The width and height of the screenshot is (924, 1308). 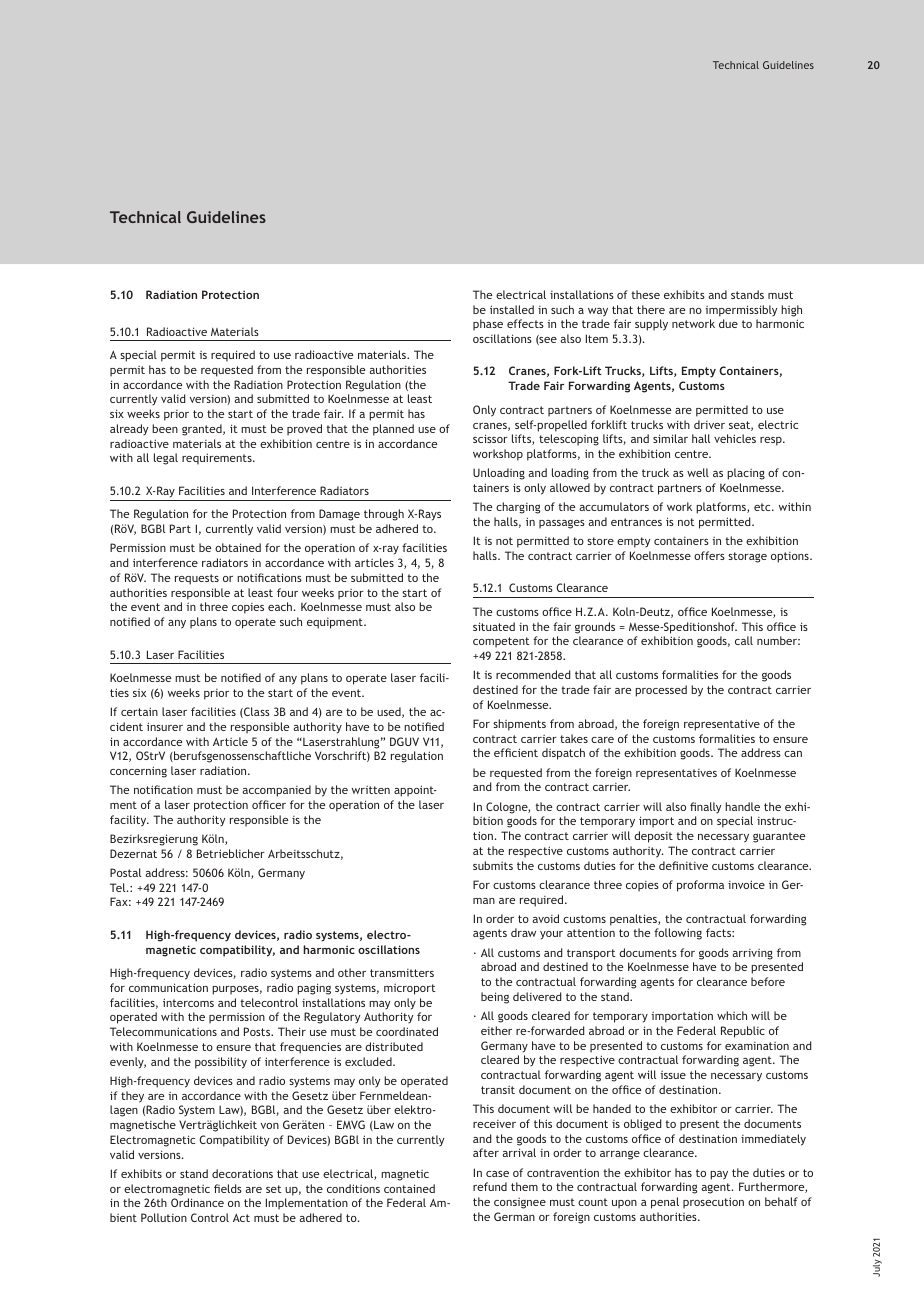 I want to click on been, so click(x=165, y=428).
